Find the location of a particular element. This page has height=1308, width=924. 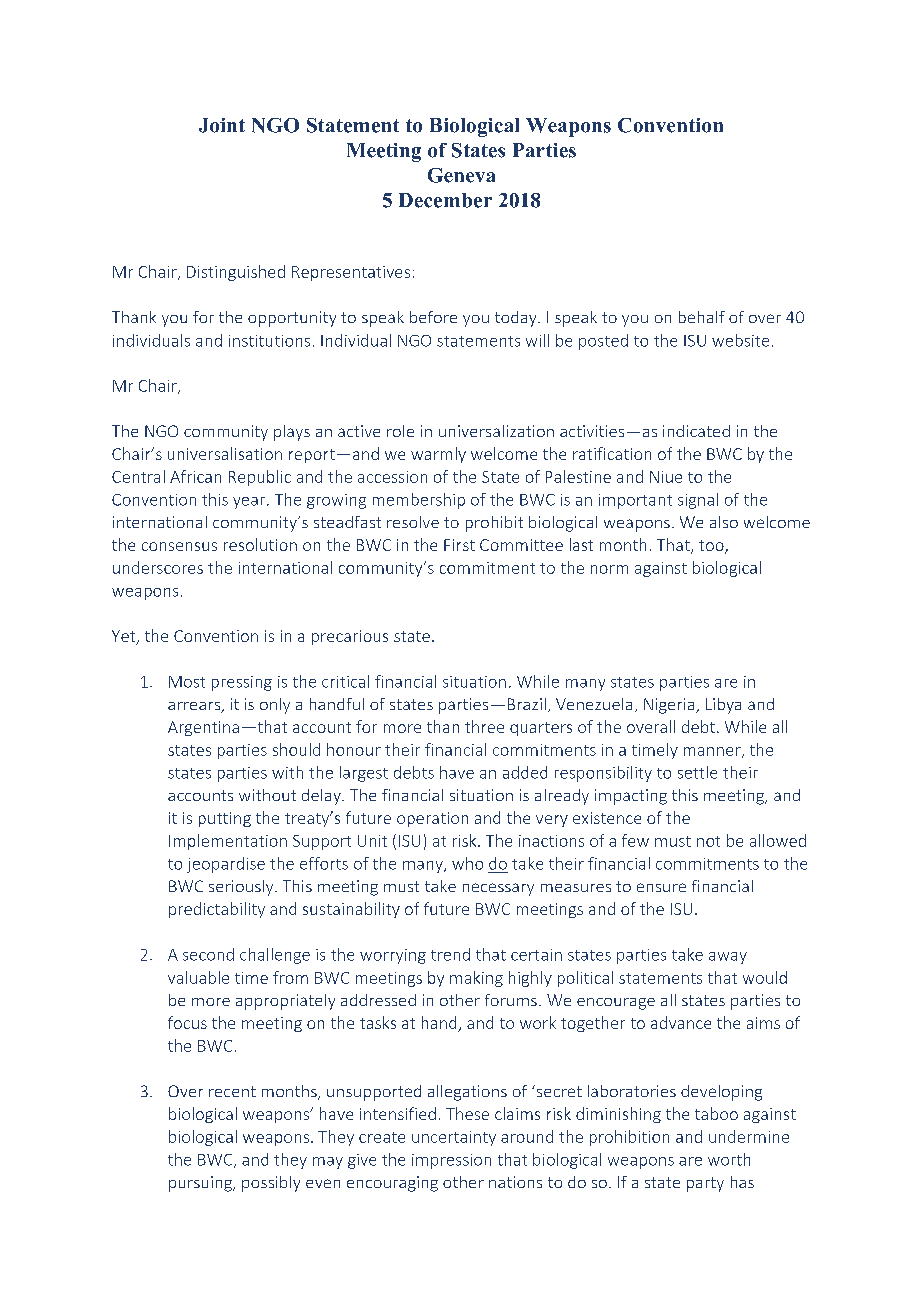

putting is located at coordinates (225, 819).
